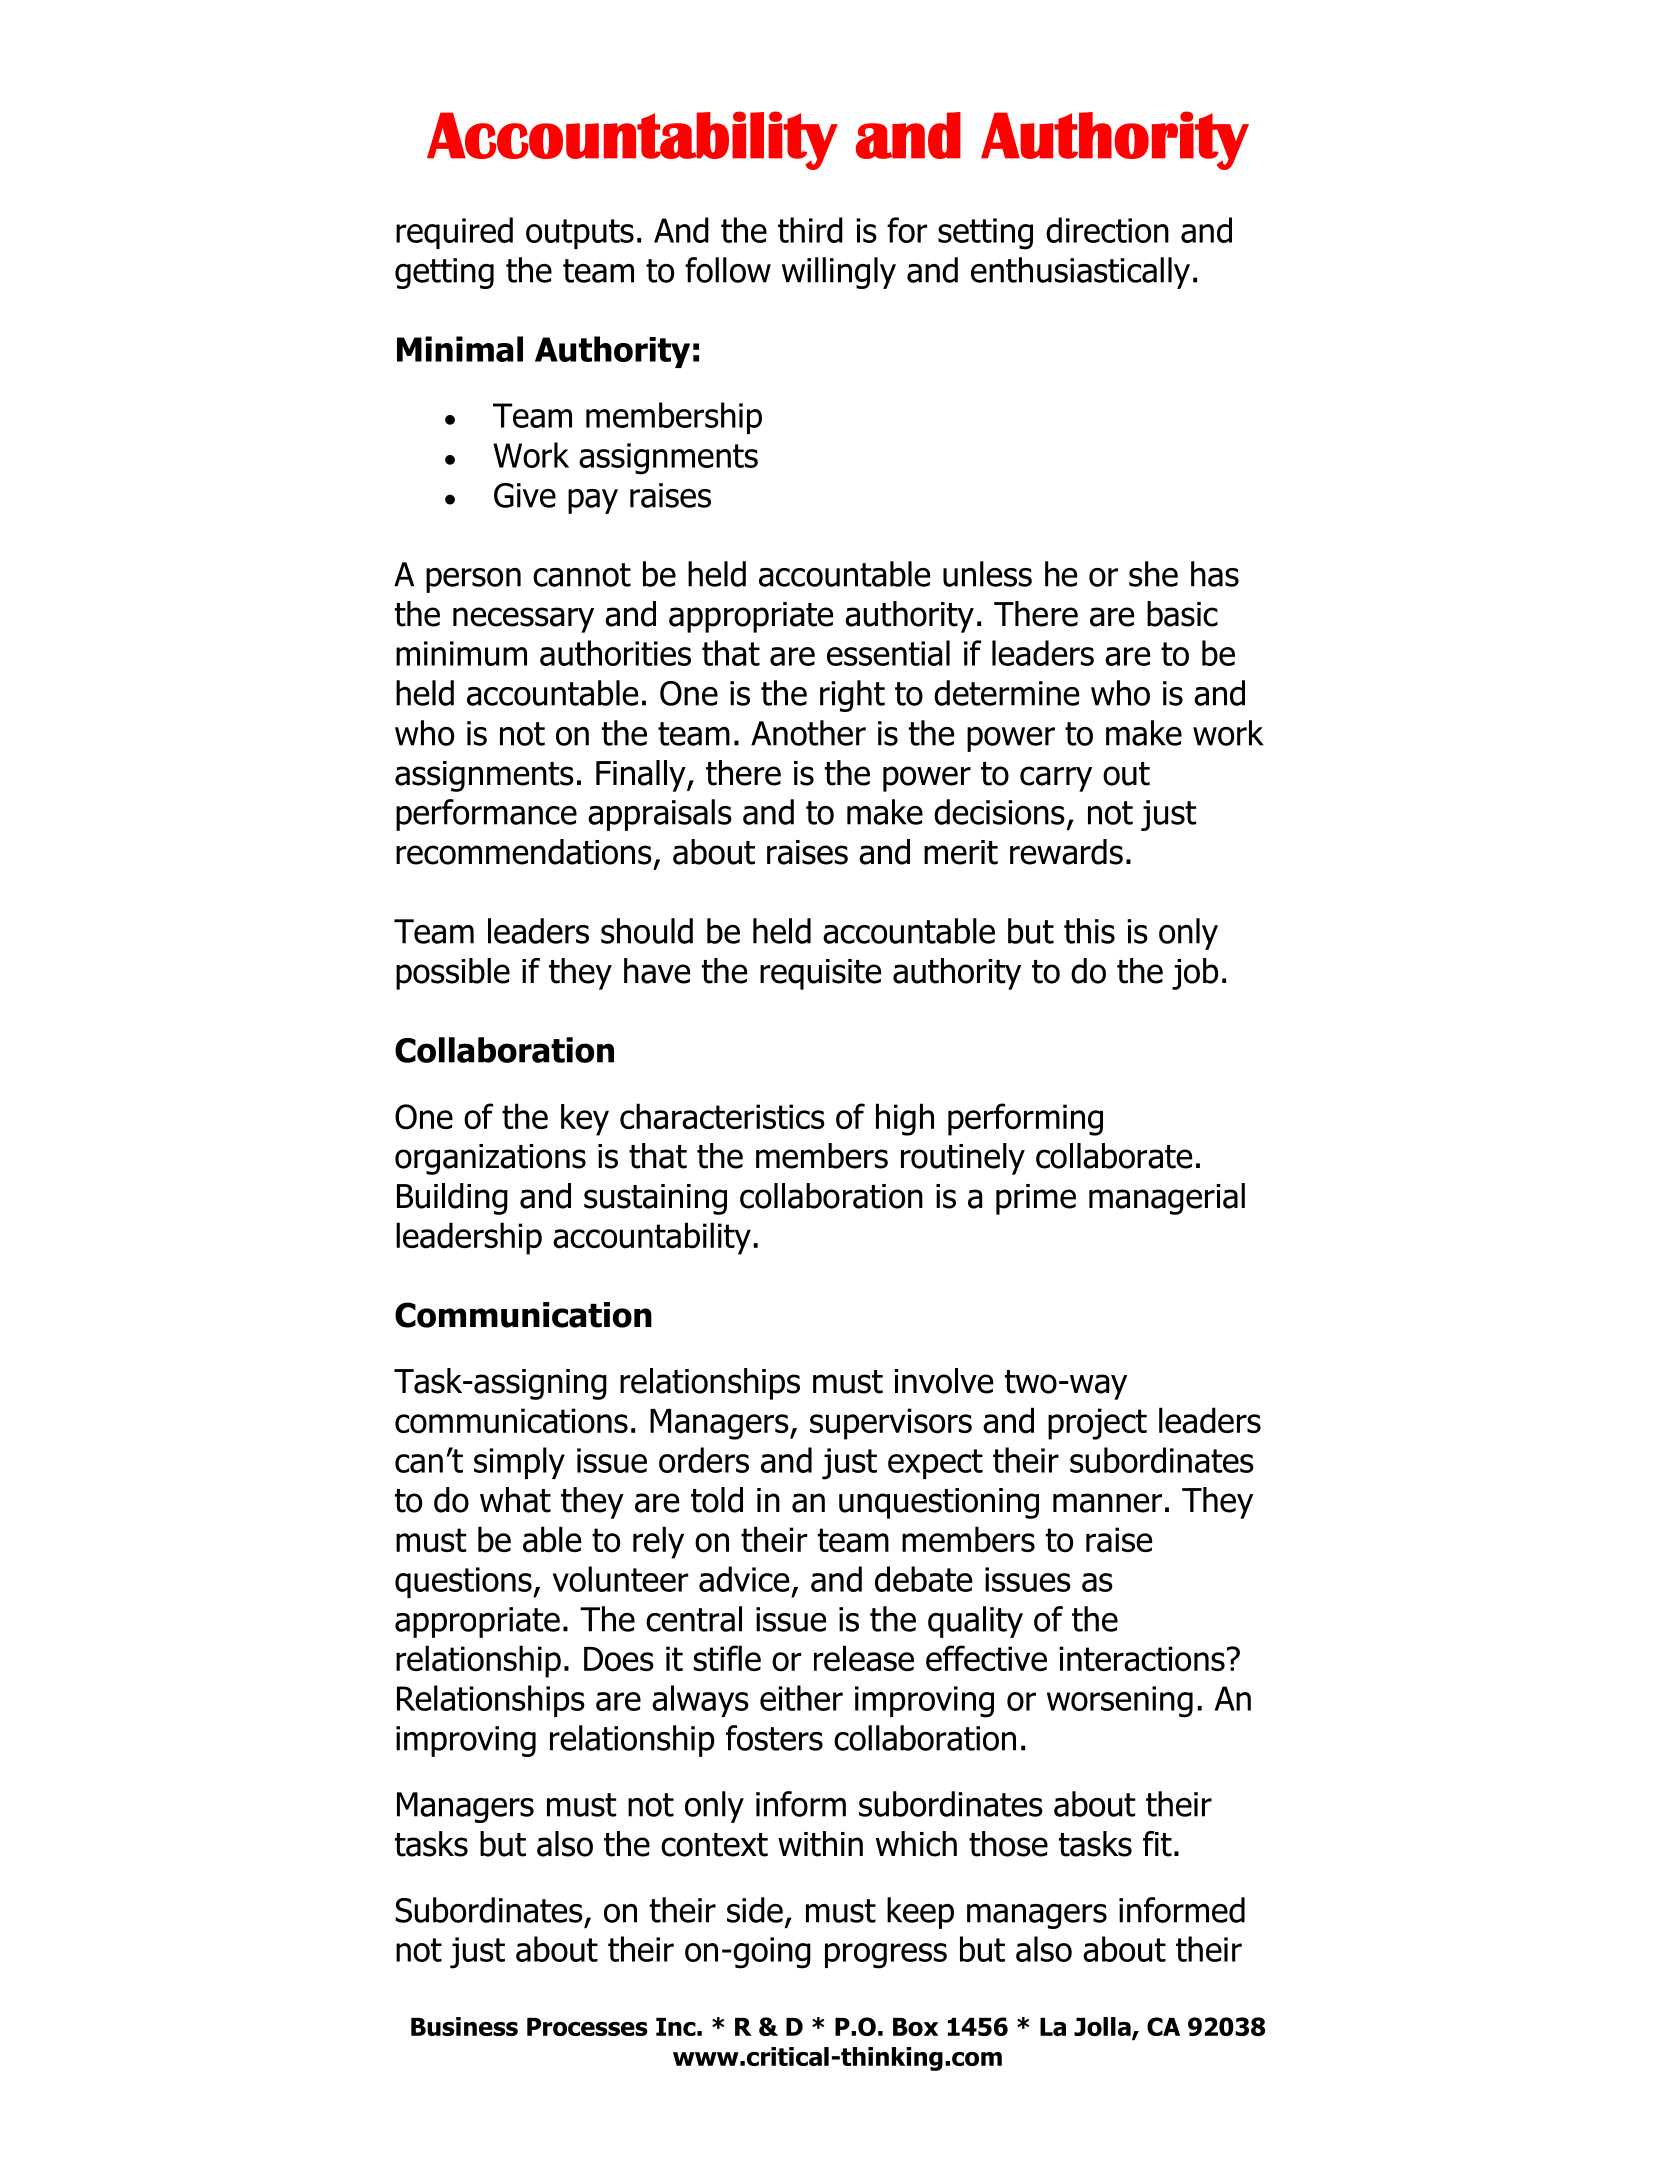 The image size is (1676, 2169). Describe the element at coordinates (1103, 2028) in the image. I see `Jolla` at that location.
